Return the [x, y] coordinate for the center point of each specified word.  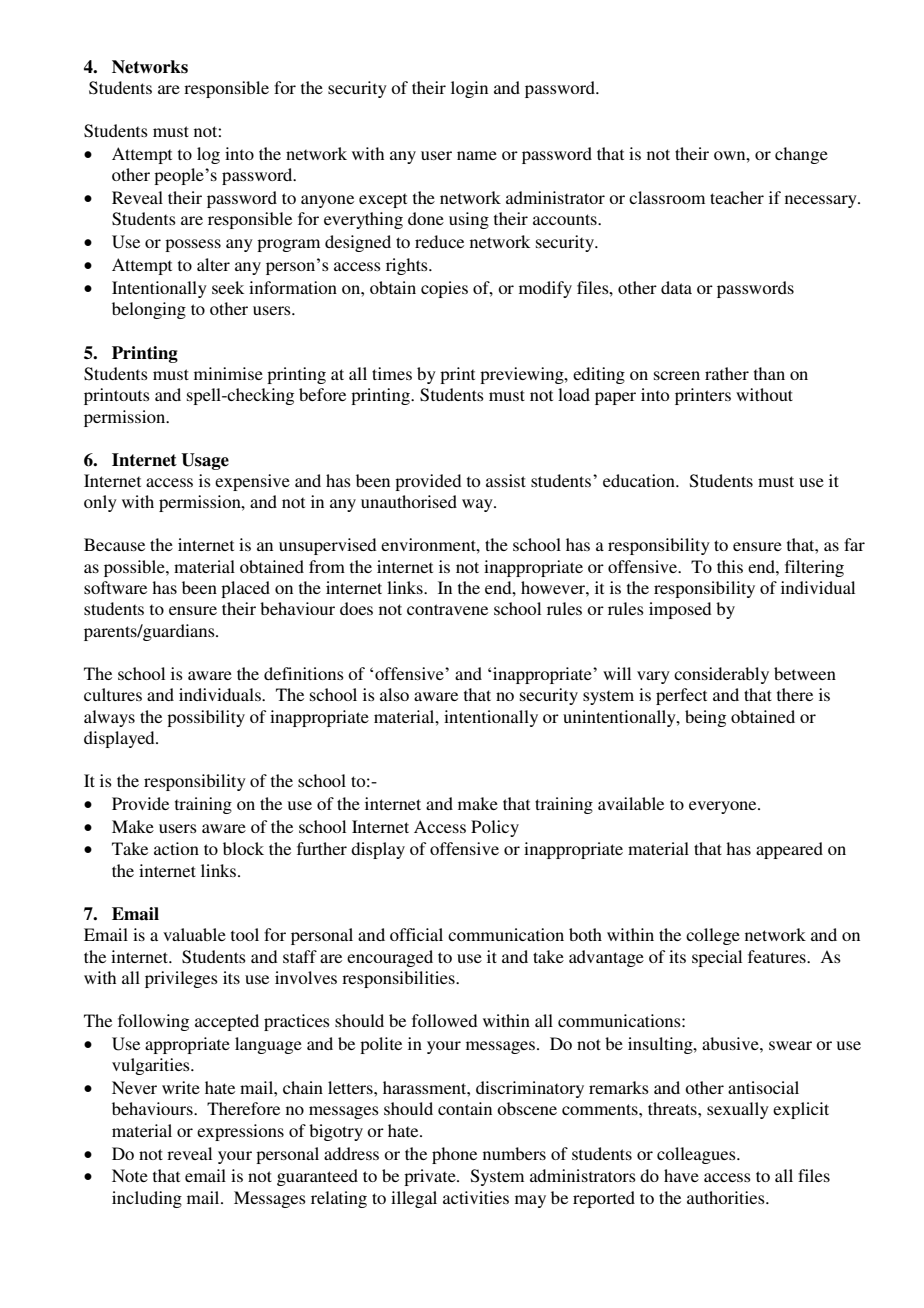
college [713, 936]
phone [454, 1155]
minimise [228, 373]
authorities [727, 1197]
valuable [194, 934]
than [769, 373]
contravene [447, 609]
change [801, 155]
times [392, 373]
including [147, 1199]
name [477, 155]
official [416, 934]
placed [245, 589]
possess [193, 245]
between [805, 673]
